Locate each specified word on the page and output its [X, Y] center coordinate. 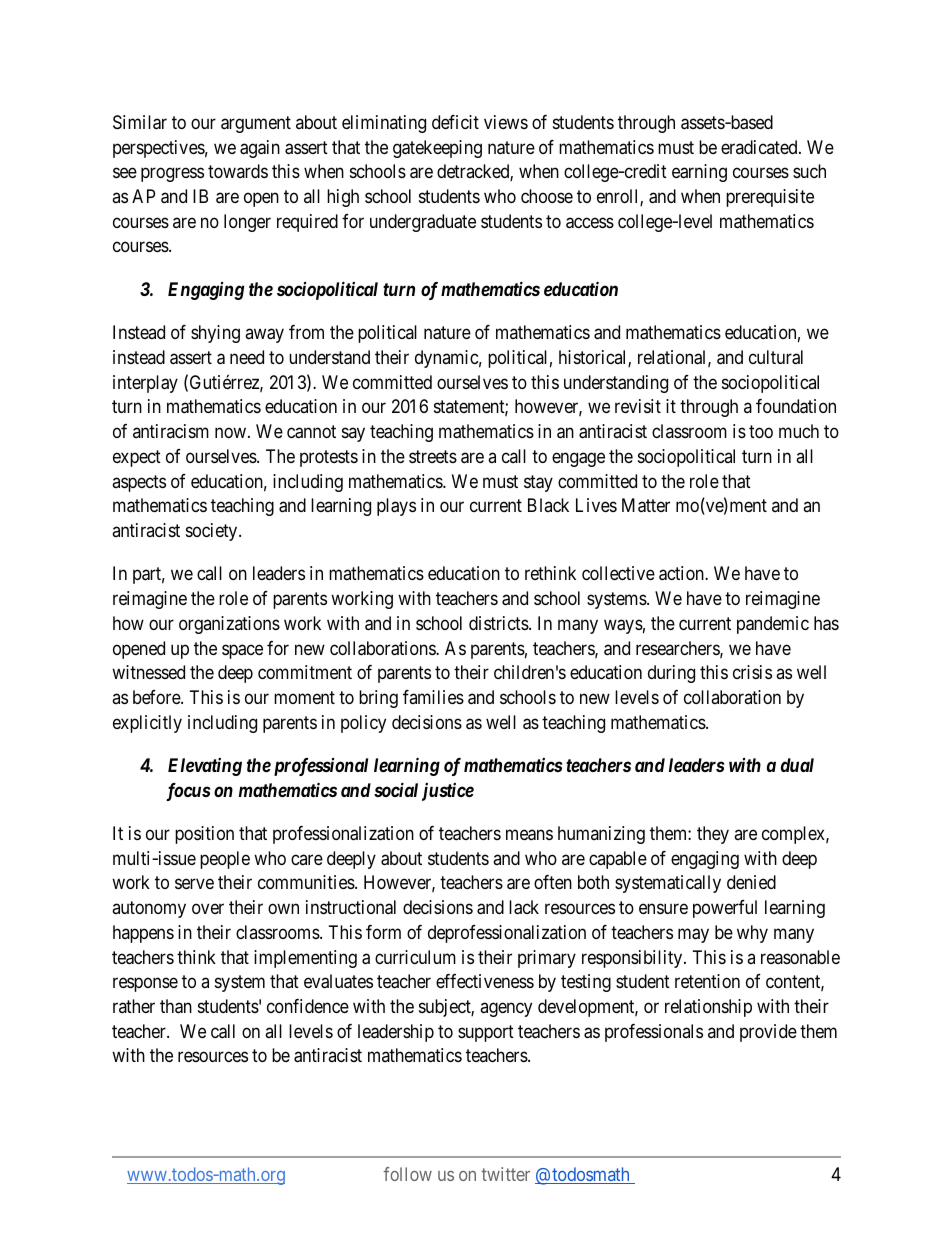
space [242, 651]
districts [499, 623]
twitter [505, 1174]
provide [768, 1033]
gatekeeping [437, 149]
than [176, 1006]
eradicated [760, 147]
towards [238, 171]
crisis [752, 672]
